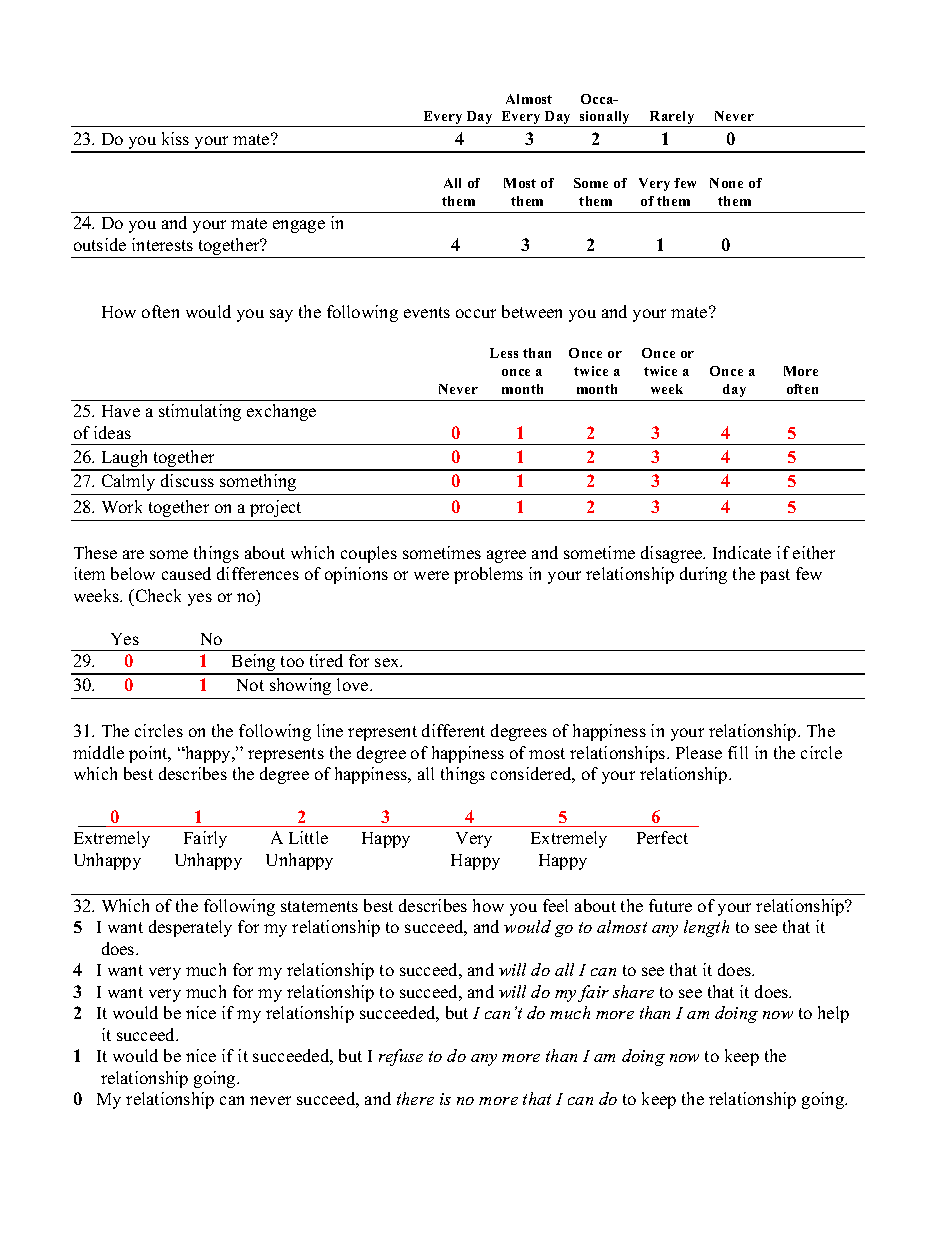  What do you see at coordinates (726, 183) in the document?
I see `None` at bounding box center [726, 183].
